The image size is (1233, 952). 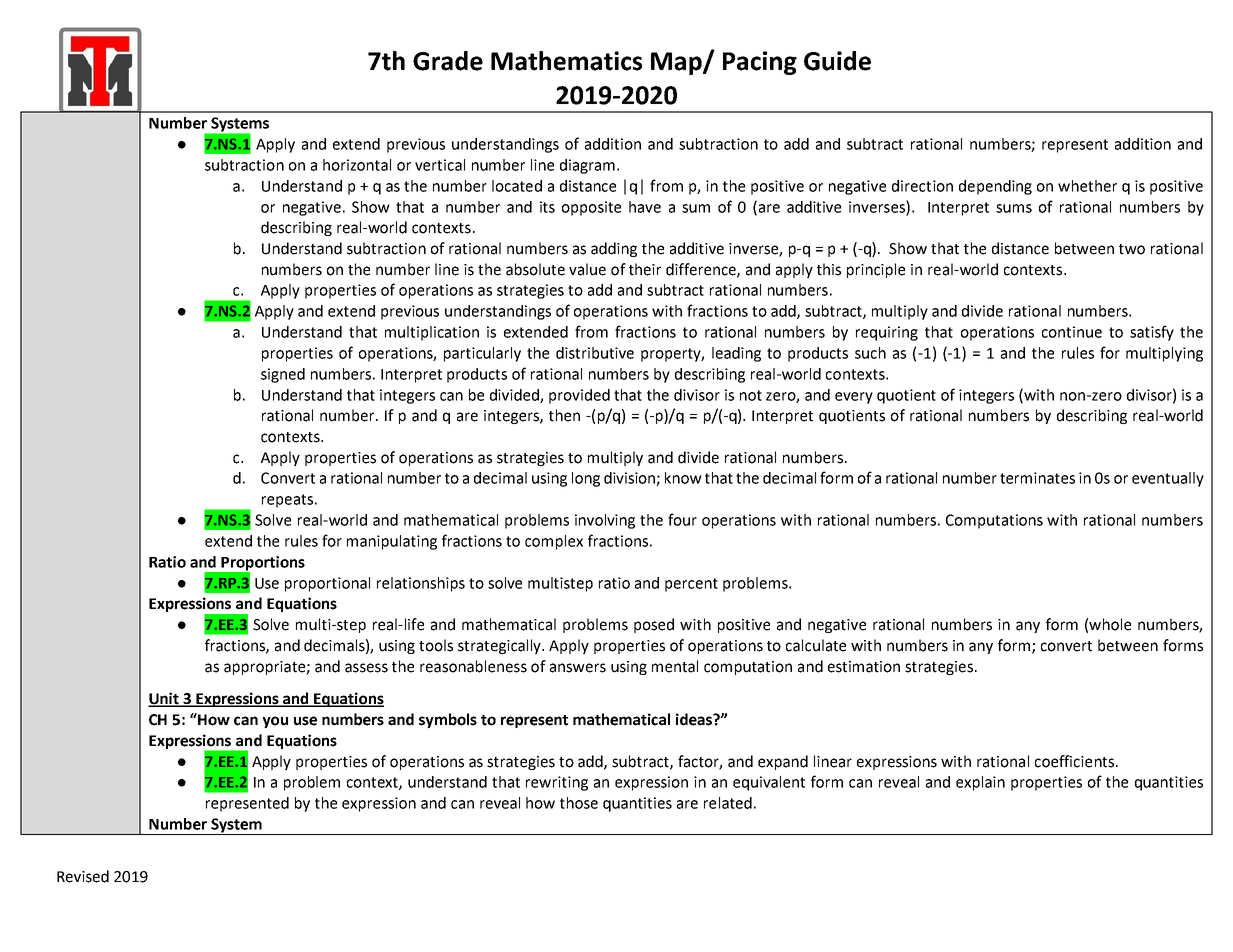 I want to click on Grade, so click(x=448, y=61).
